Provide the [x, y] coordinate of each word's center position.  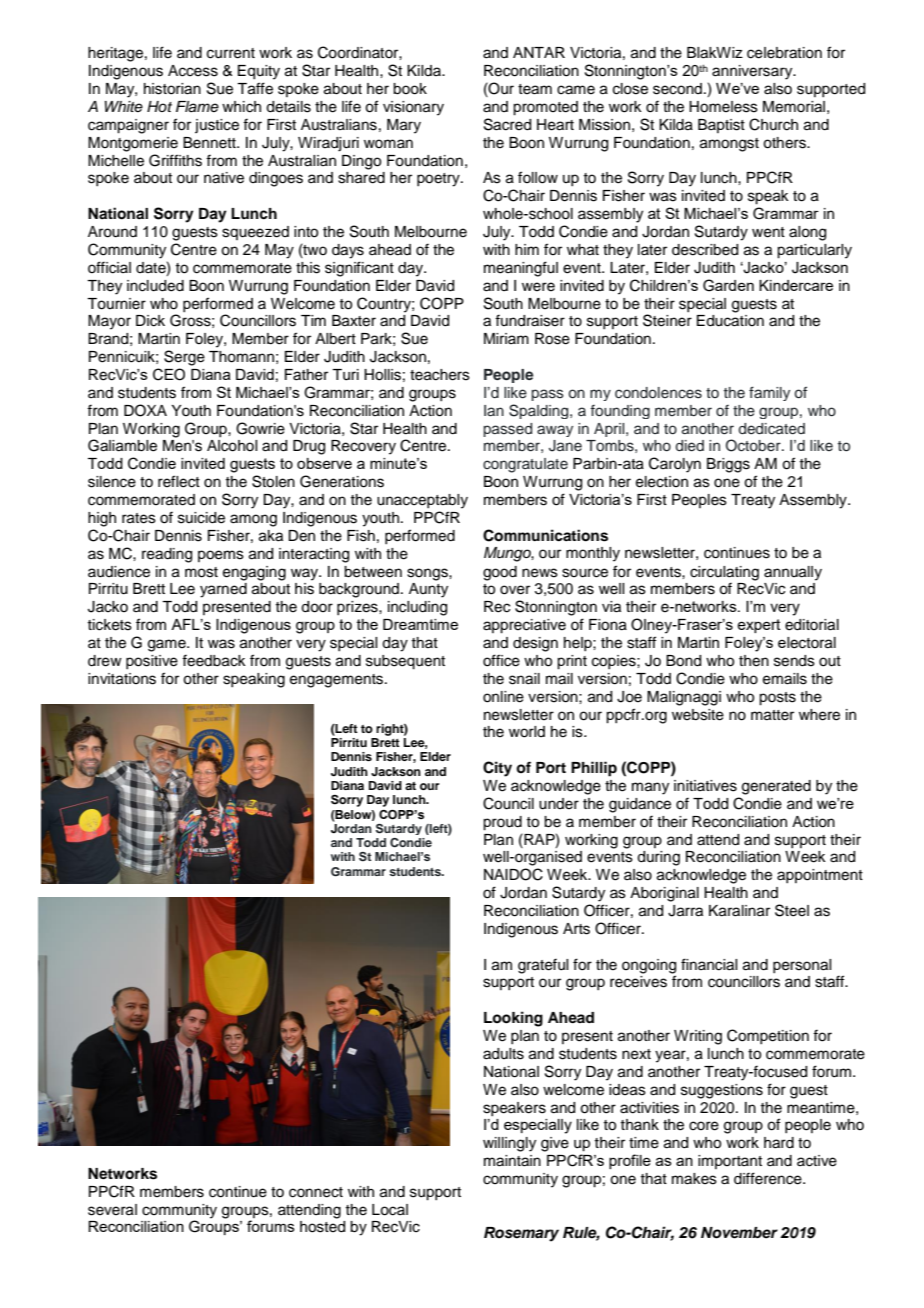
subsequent [405, 662]
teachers [440, 375]
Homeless [723, 107]
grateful [543, 966]
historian [172, 89]
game [168, 645]
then [754, 661]
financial [709, 964]
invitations [122, 679]
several [112, 1210]
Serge [184, 358]
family [769, 393]
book [410, 89]
